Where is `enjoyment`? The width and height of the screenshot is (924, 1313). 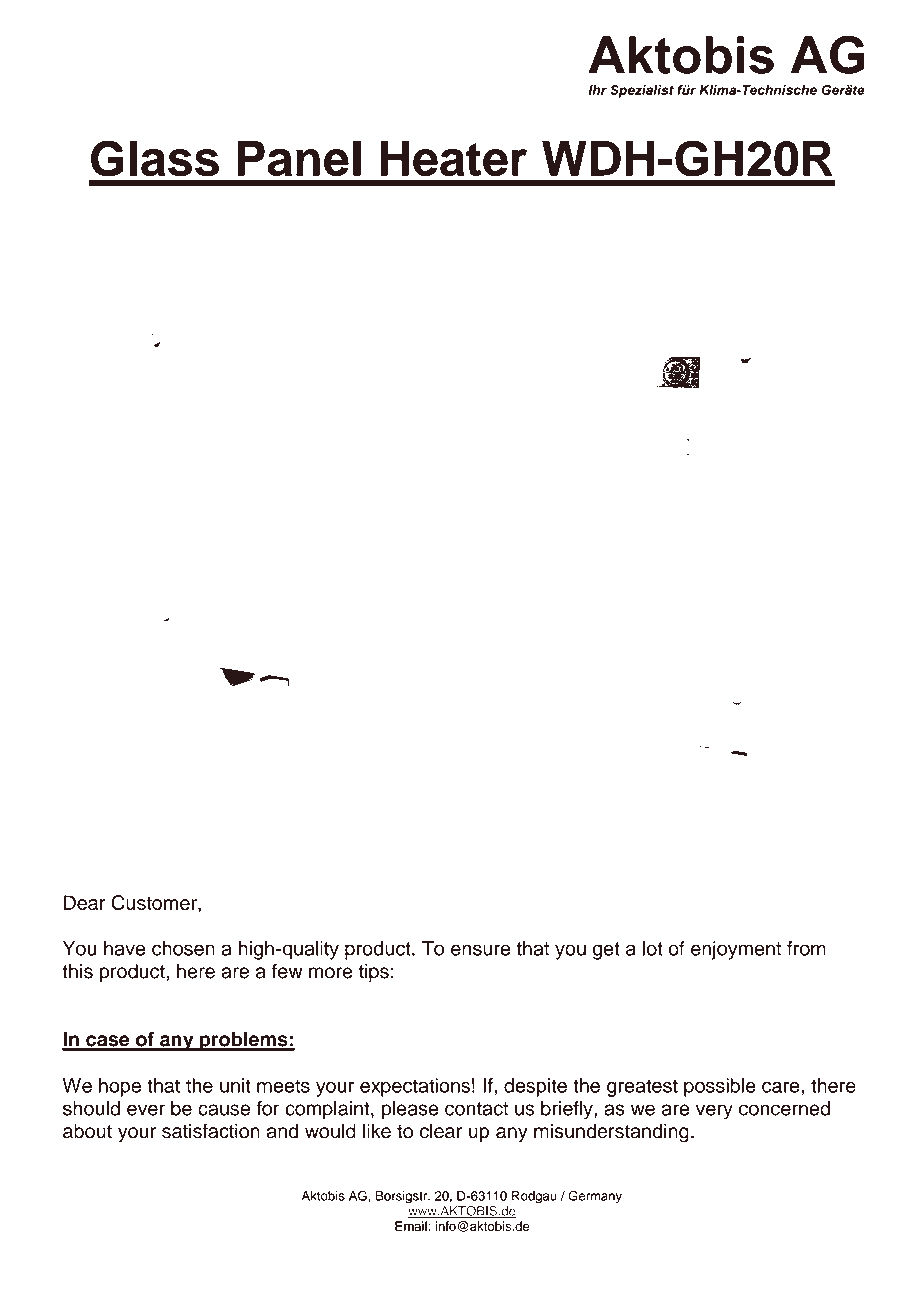 enjoyment is located at coordinates (736, 950).
